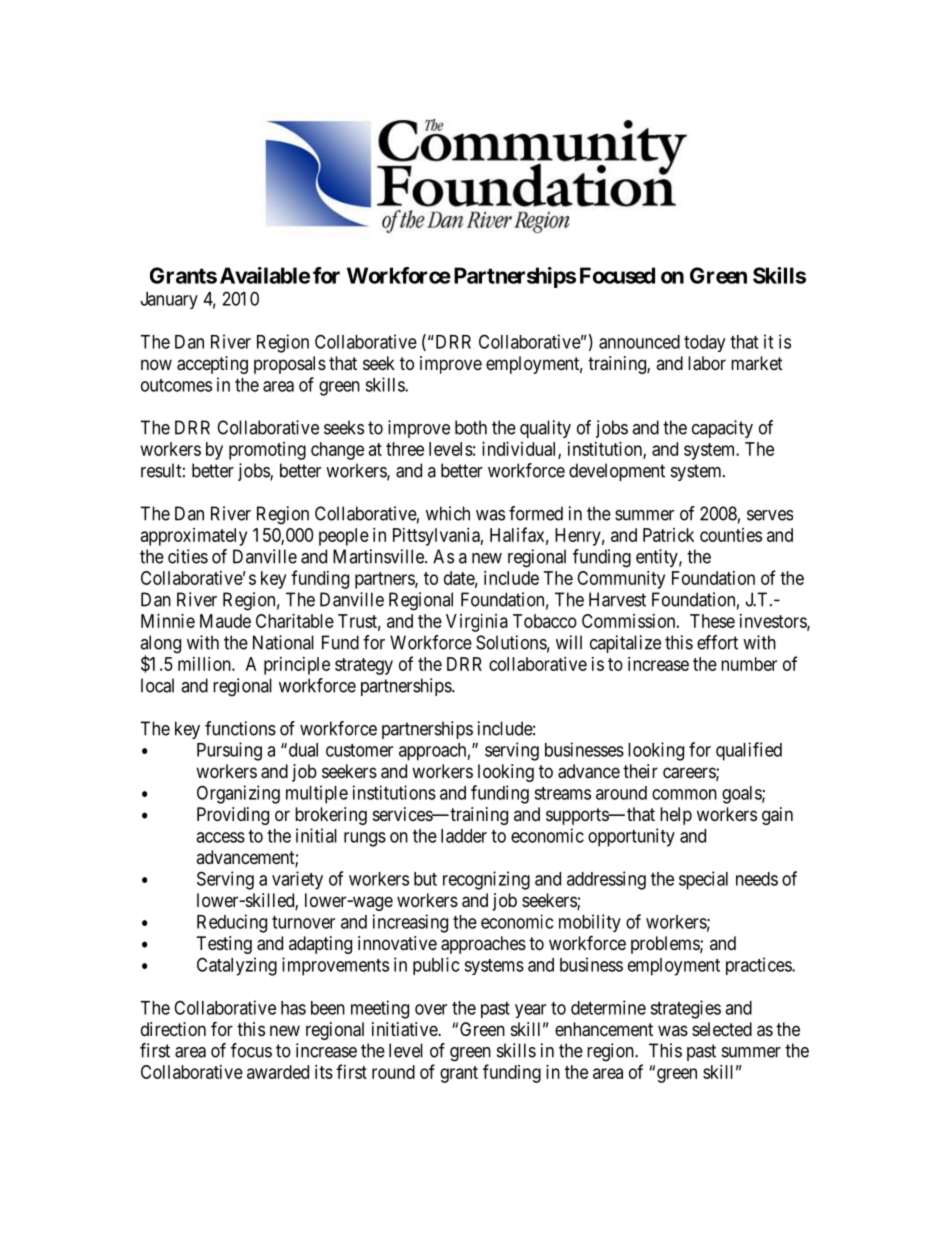 The width and height of the document is (952, 1233). What do you see at coordinates (278, 1072) in the document?
I see `awarded` at bounding box center [278, 1072].
